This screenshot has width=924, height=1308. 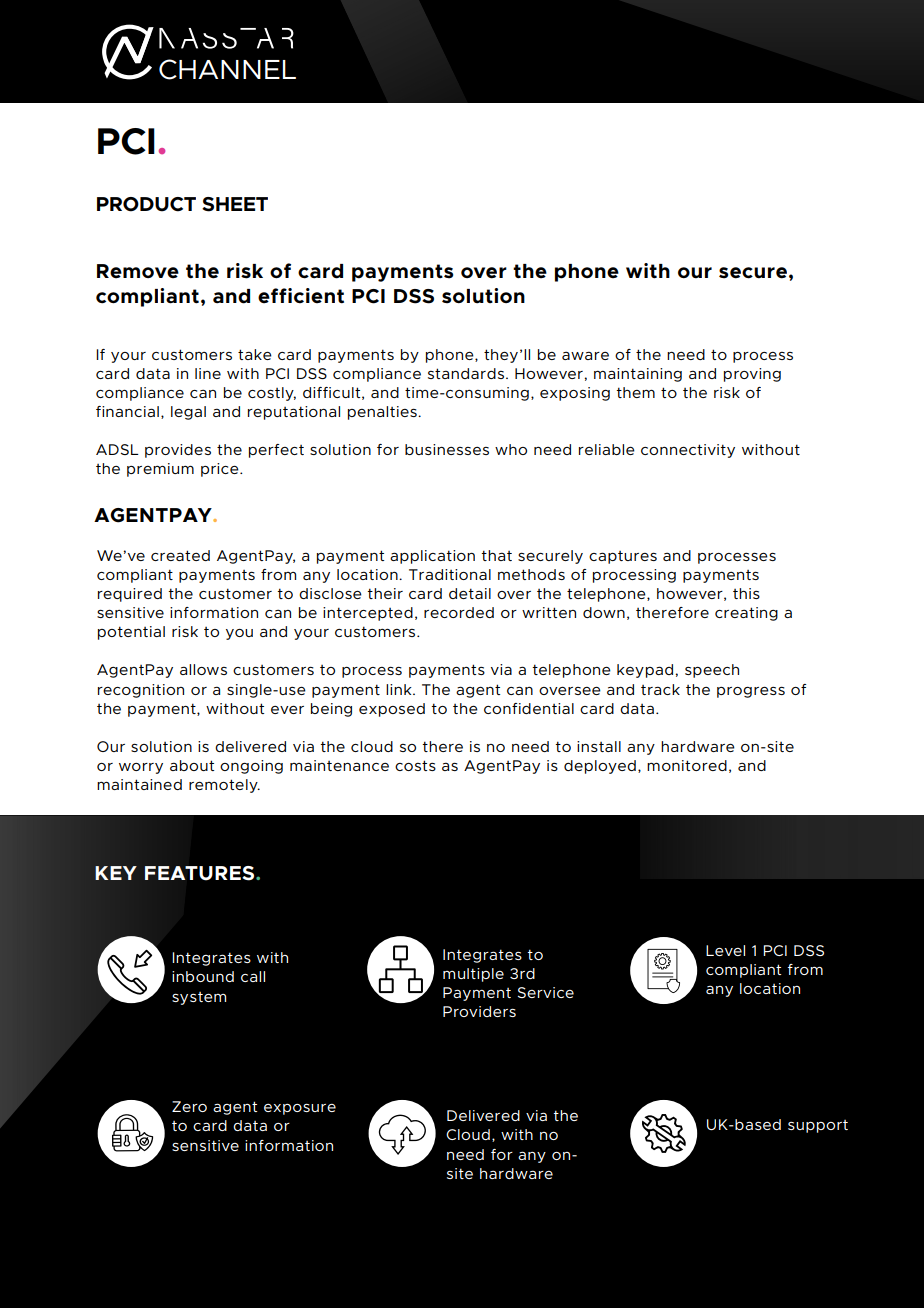 What do you see at coordinates (479, 1011) in the screenshot?
I see `Providers` at bounding box center [479, 1011].
